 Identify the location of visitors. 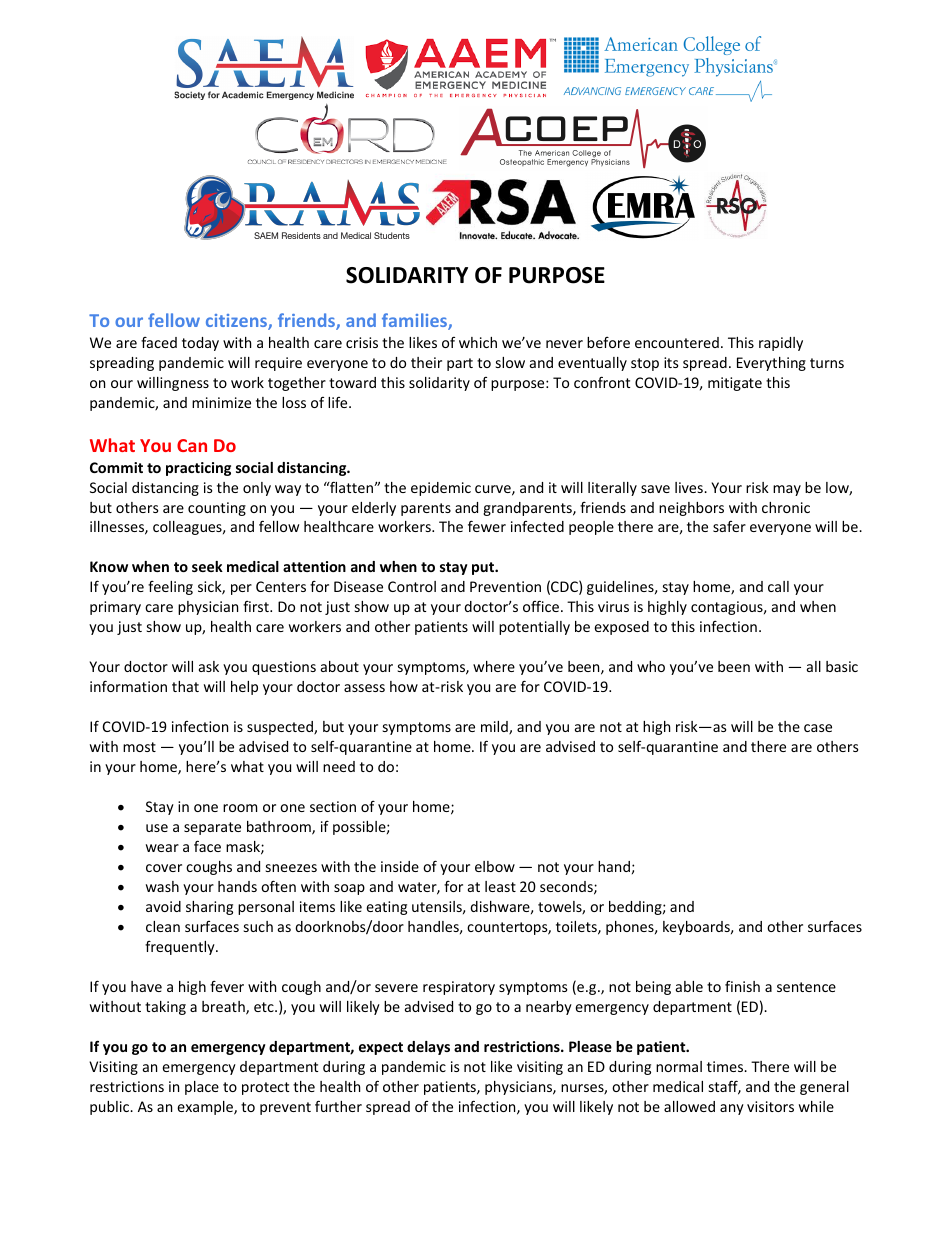
(770, 1106).
